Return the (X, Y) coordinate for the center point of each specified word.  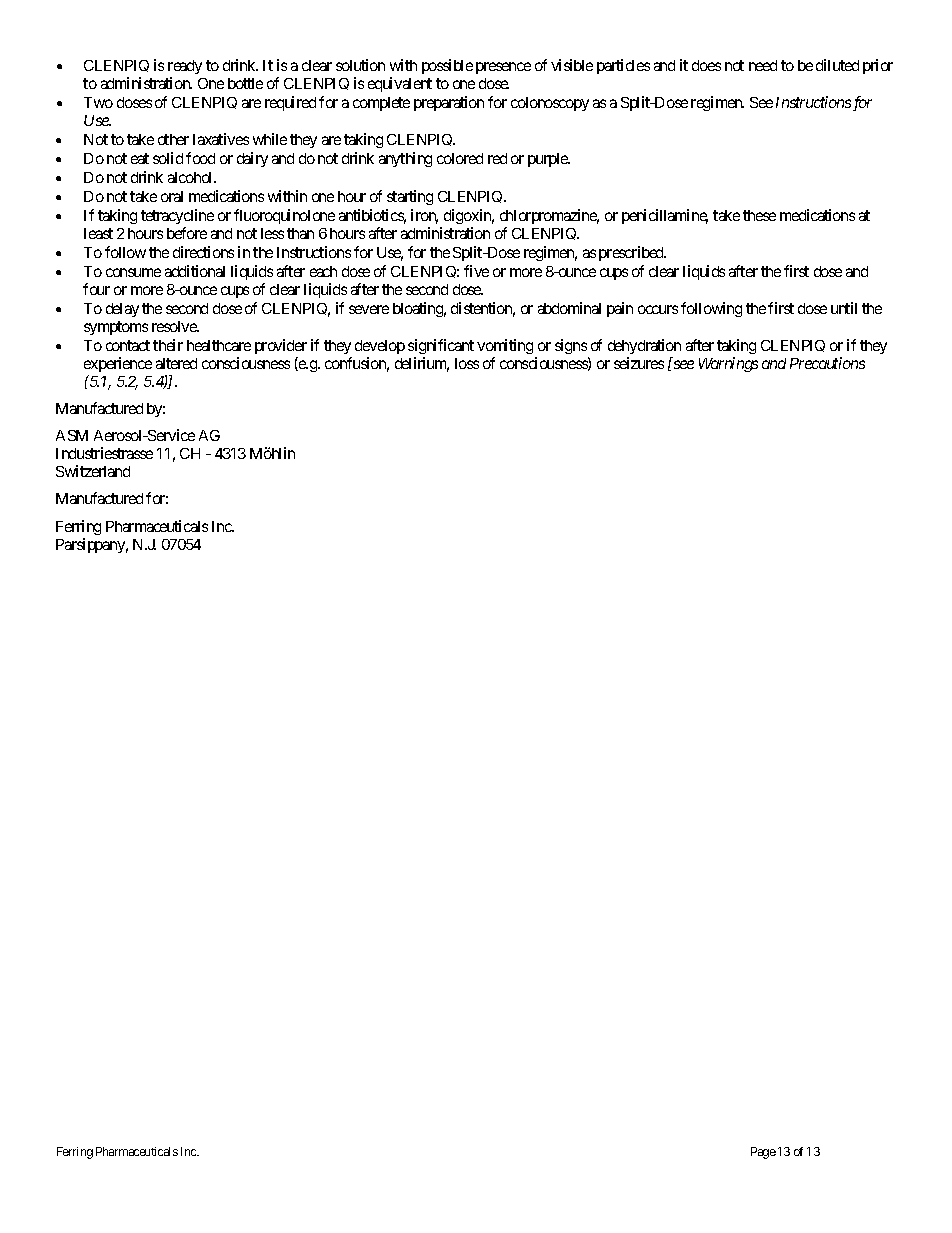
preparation (449, 103)
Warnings (728, 364)
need (763, 65)
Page (763, 1153)
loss (467, 363)
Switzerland (93, 471)
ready (185, 69)
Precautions (827, 363)
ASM (72, 435)
